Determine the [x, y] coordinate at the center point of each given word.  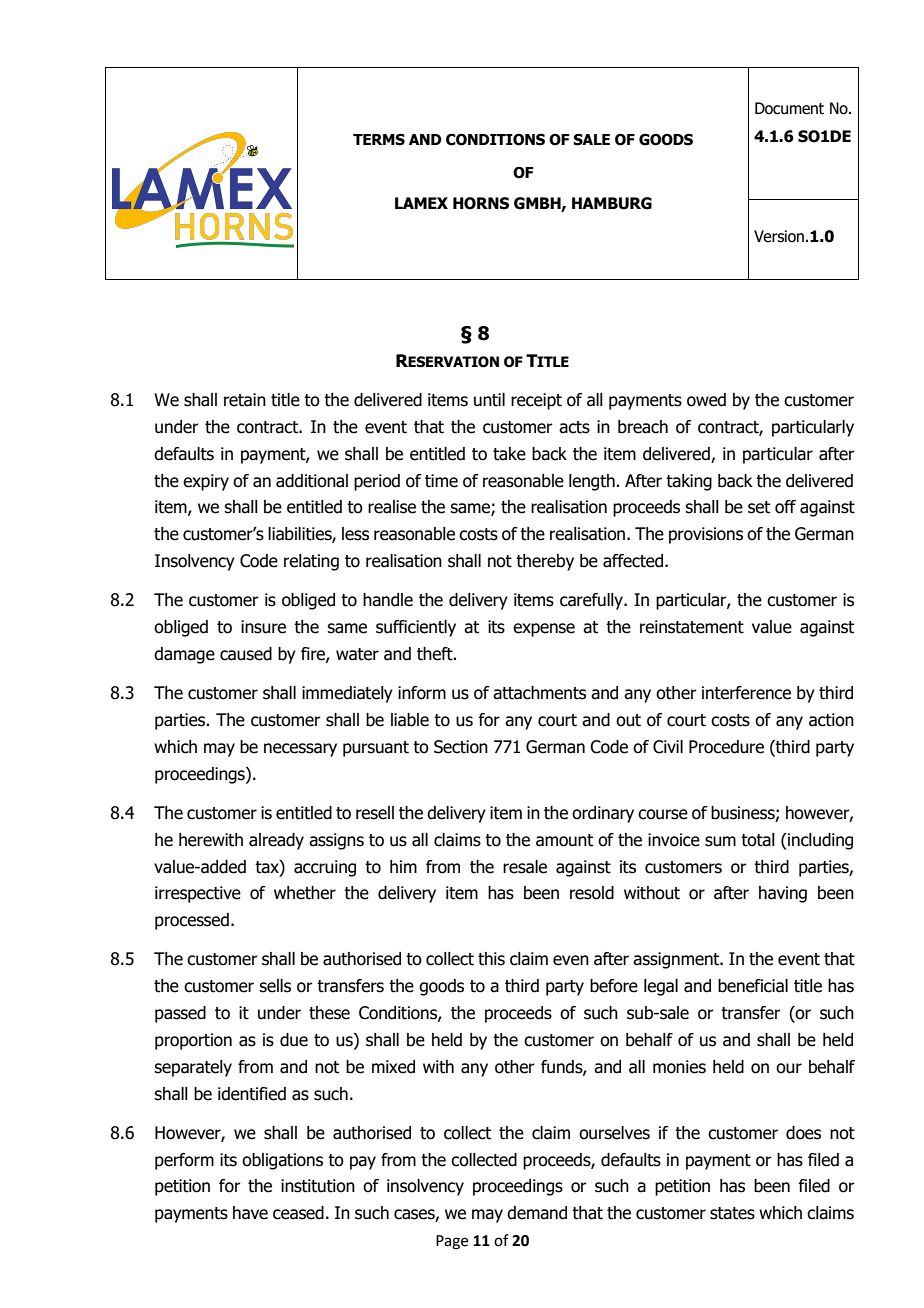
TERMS [379, 140]
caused [246, 654]
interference [746, 693]
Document [789, 108]
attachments [539, 693]
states [732, 1213]
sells [275, 986]
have [250, 1213]
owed [706, 400]
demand [537, 1213]
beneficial [753, 986]
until [489, 400]
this [491, 959]
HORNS [481, 203]
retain [245, 400]
